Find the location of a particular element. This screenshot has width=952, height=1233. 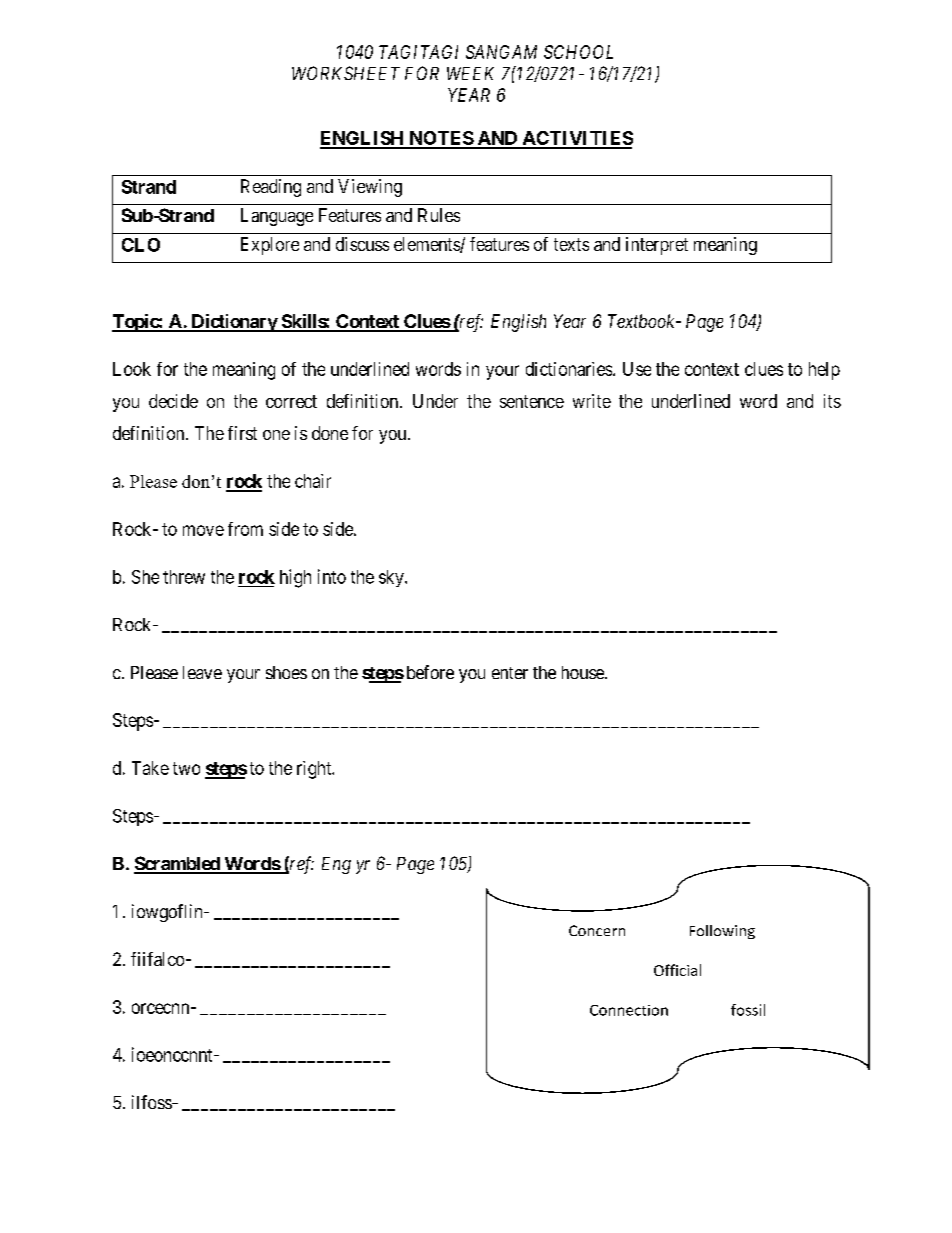

its is located at coordinates (832, 401).
